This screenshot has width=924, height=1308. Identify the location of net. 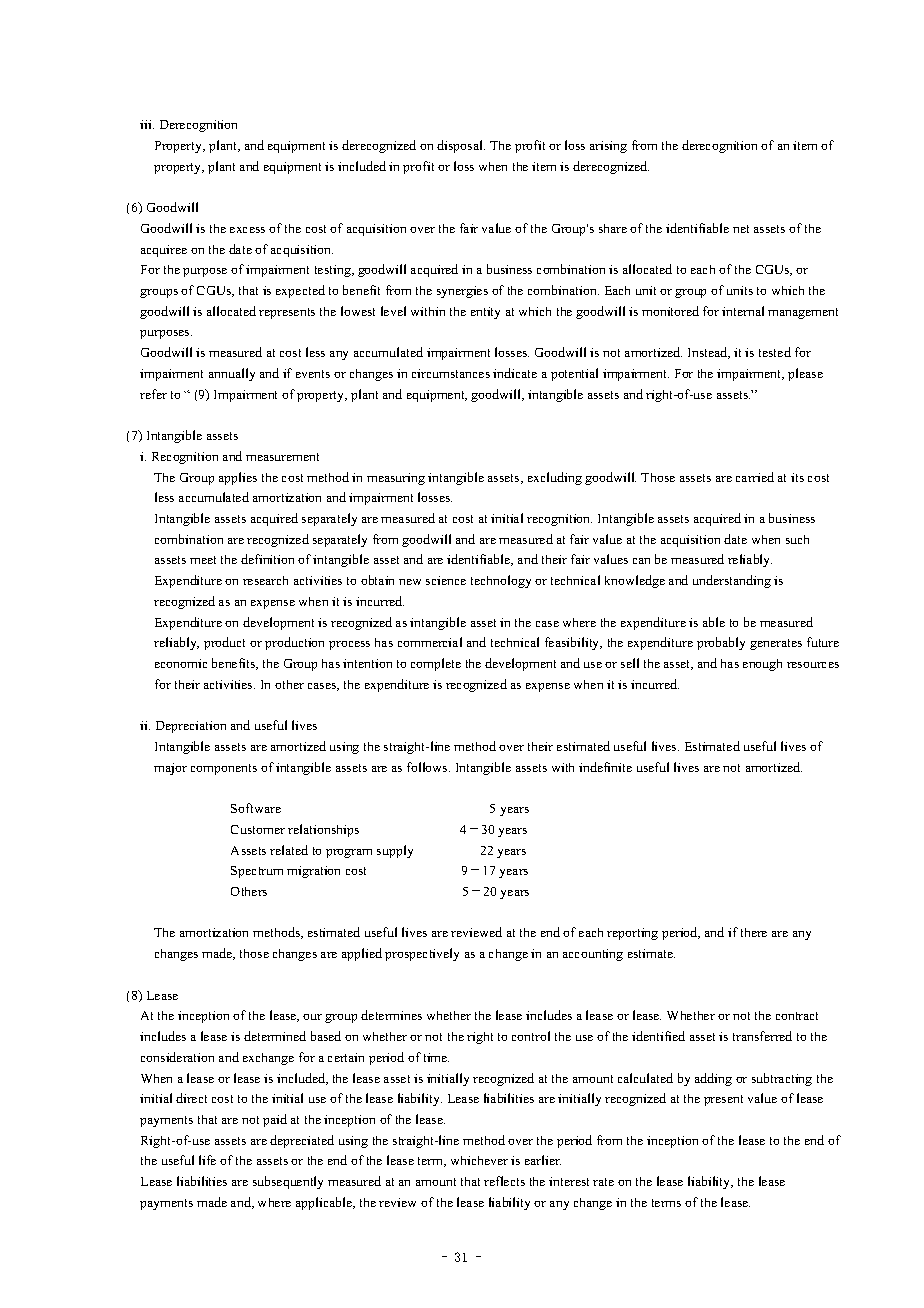
(741, 229).
